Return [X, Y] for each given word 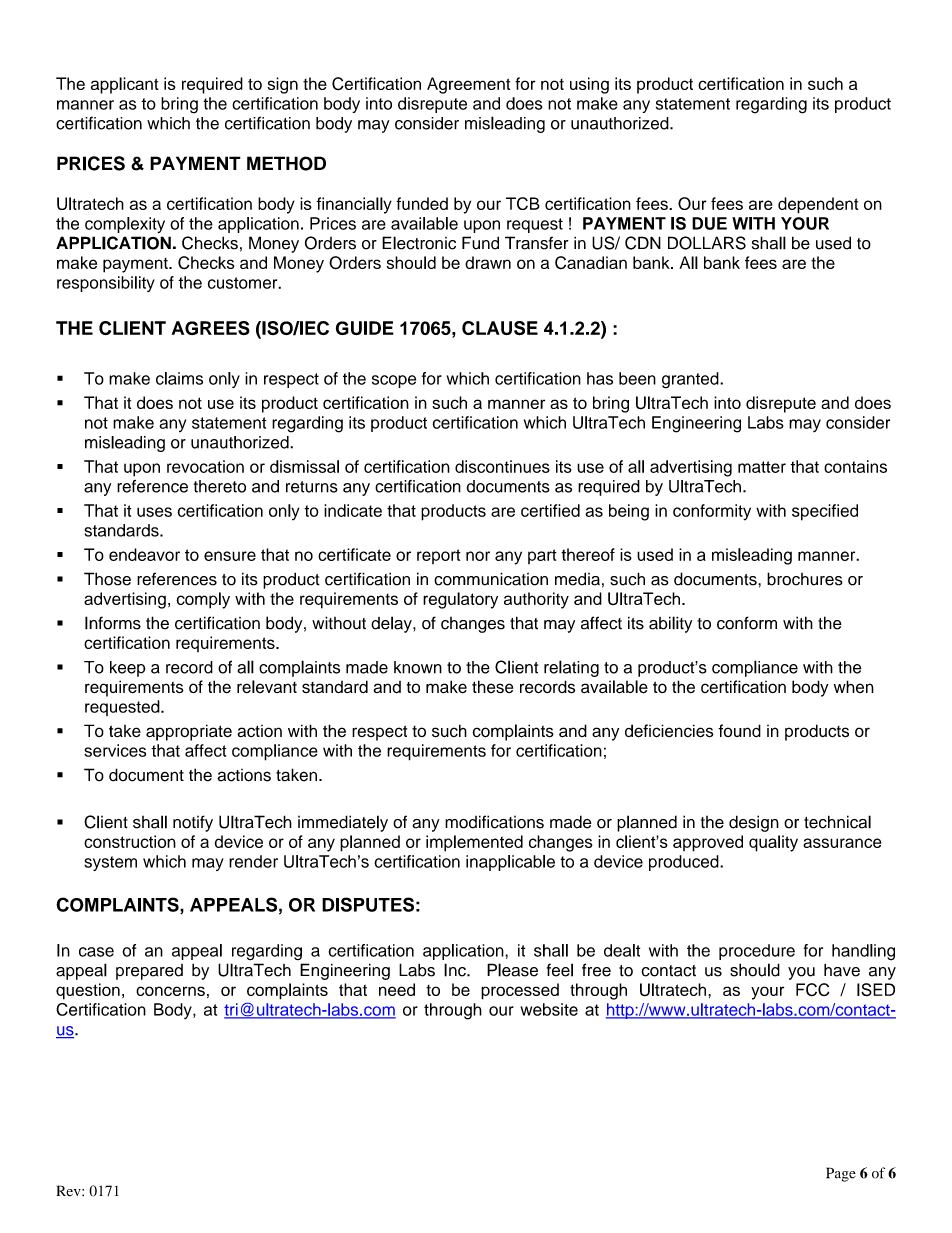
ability [670, 624]
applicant [125, 85]
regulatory [460, 600]
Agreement [468, 85]
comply [203, 600]
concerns [170, 991]
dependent [818, 205]
